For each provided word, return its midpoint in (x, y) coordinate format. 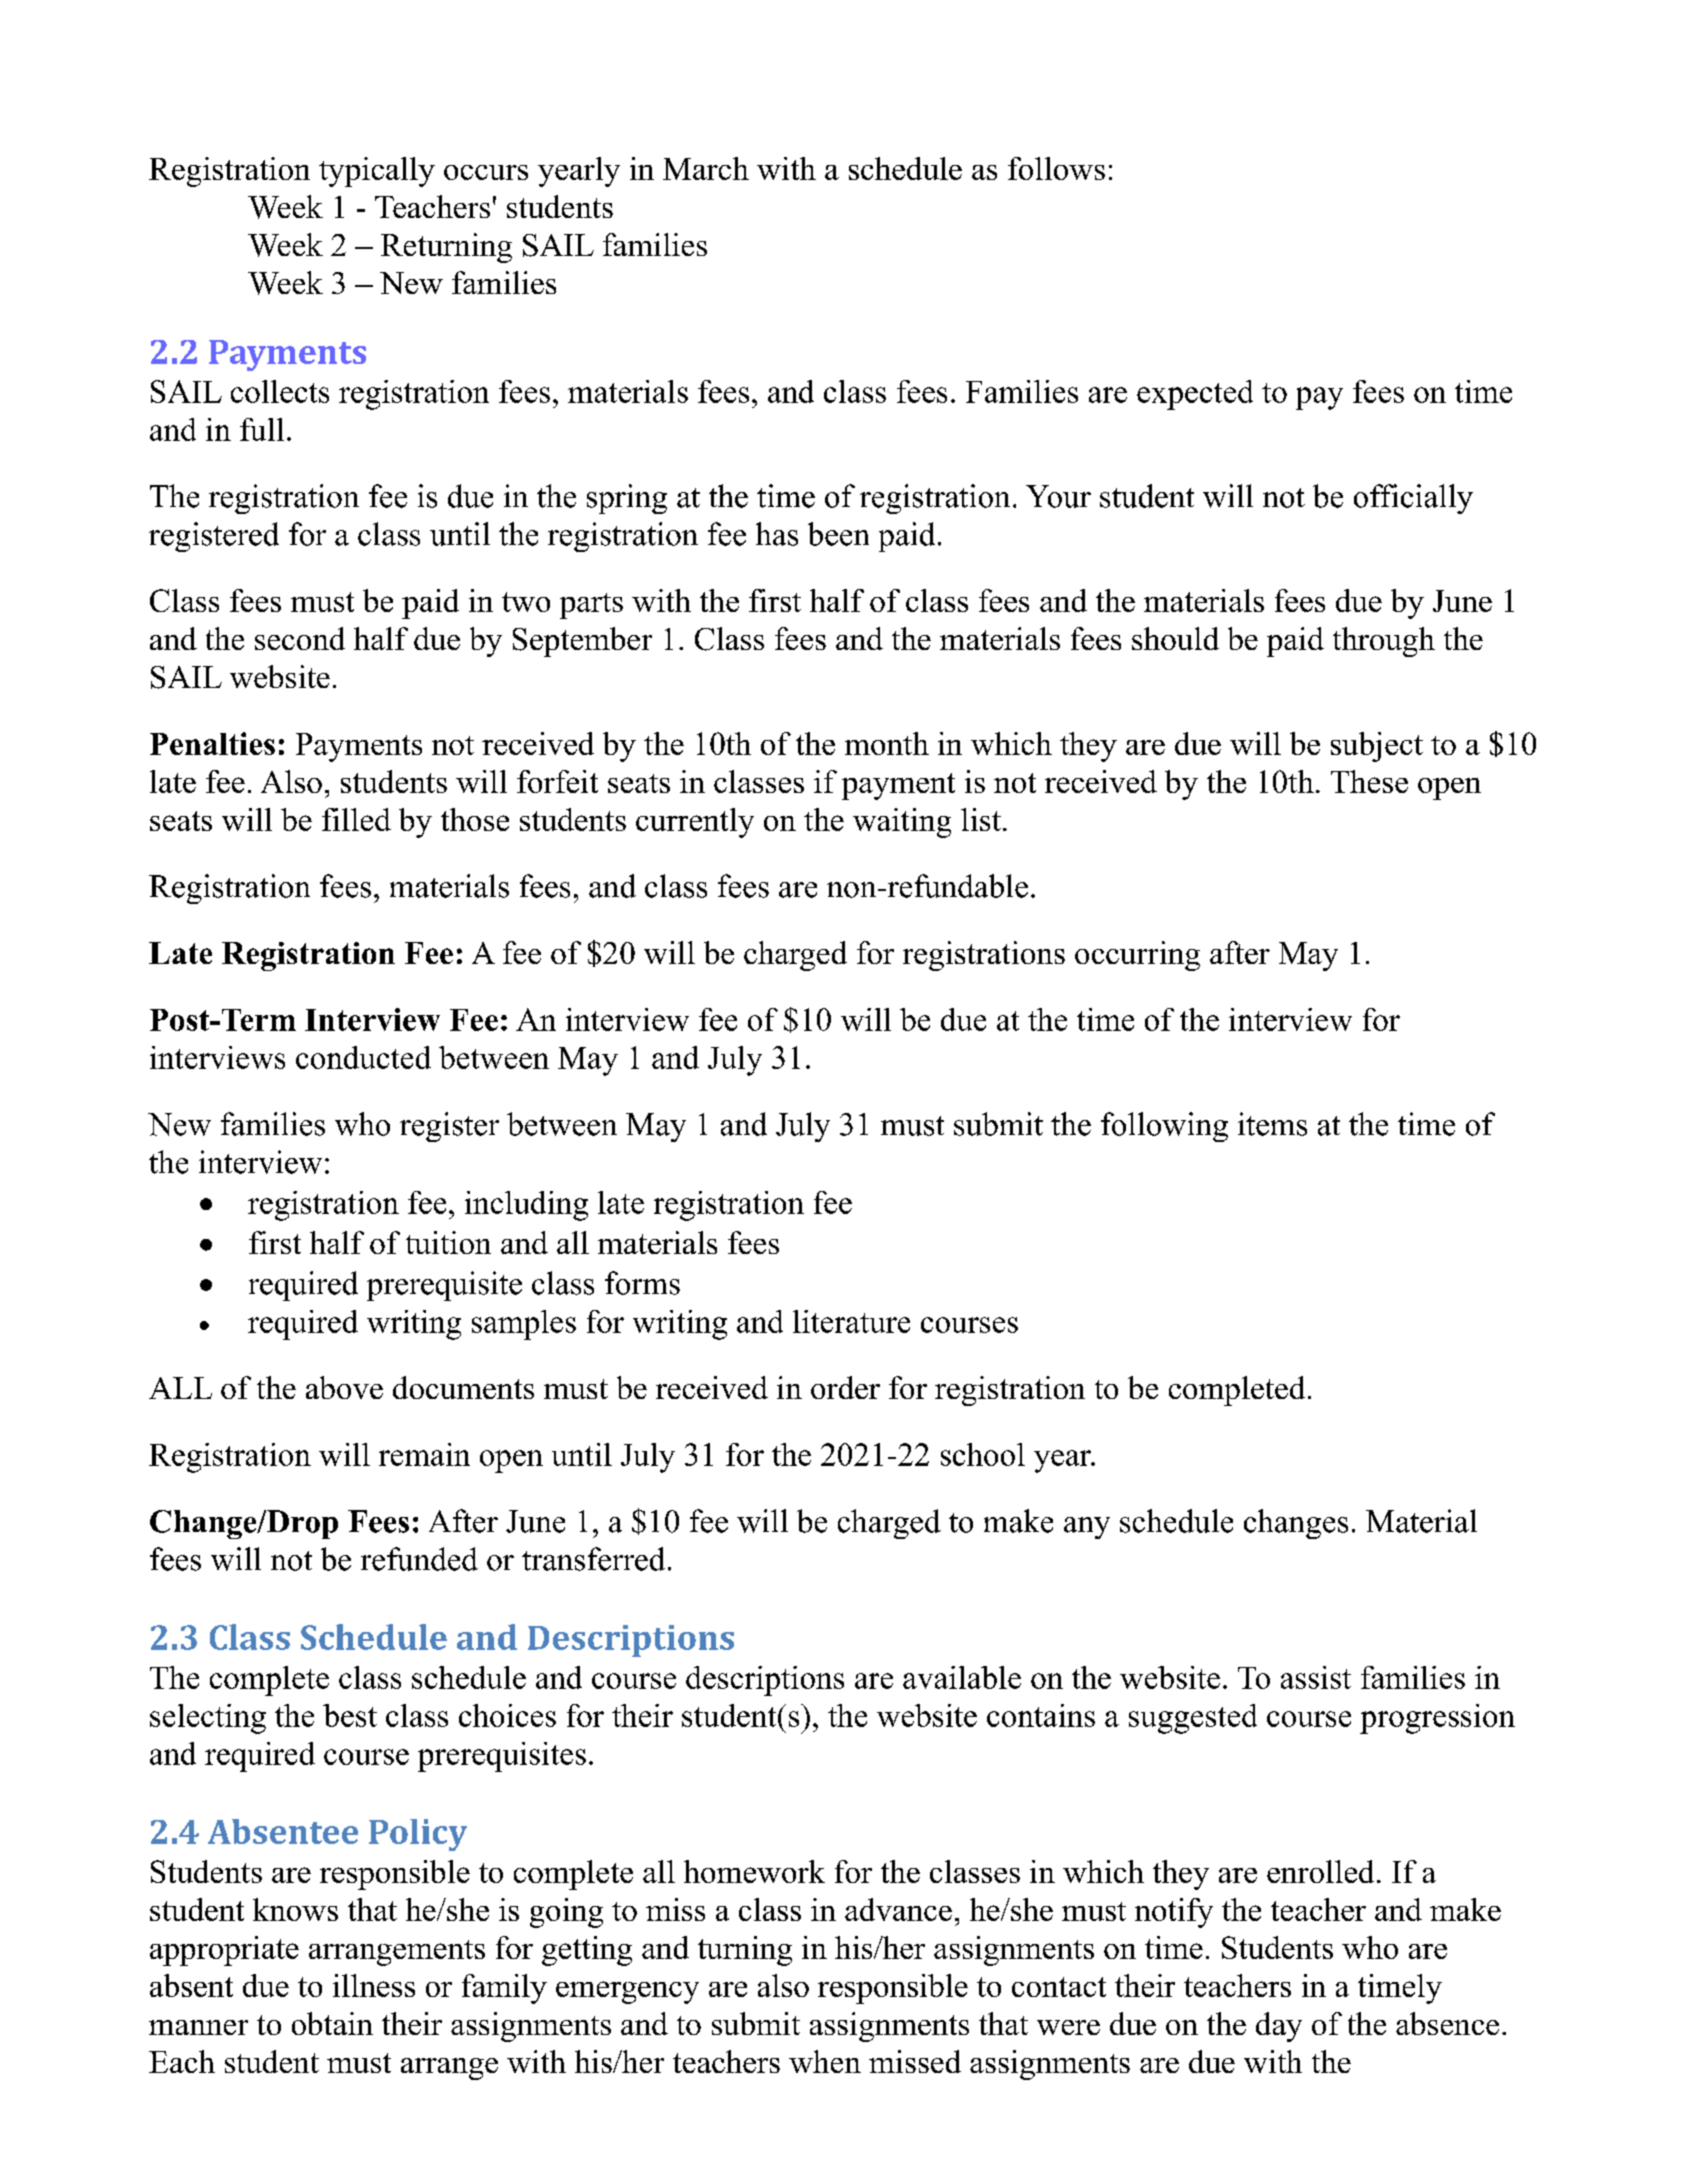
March (706, 168)
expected (1195, 395)
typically (377, 172)
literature (851, 1321)
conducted (363, 1057)
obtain (332, 2023)
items (1272, 1124)
